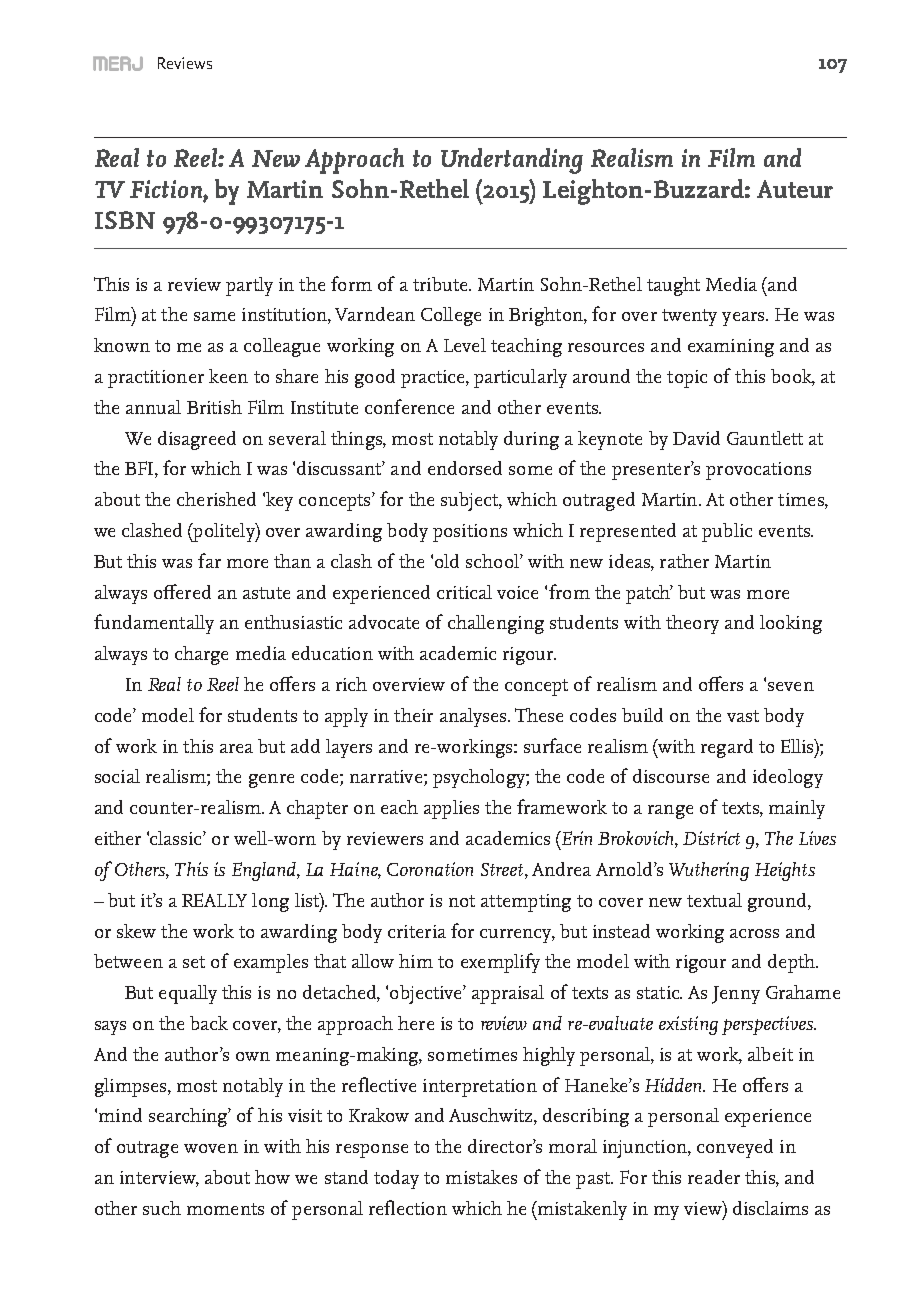  What do you see at coordinates (711, 838) in the screenshot?
I see `District` at bounding box center [711, 838].
